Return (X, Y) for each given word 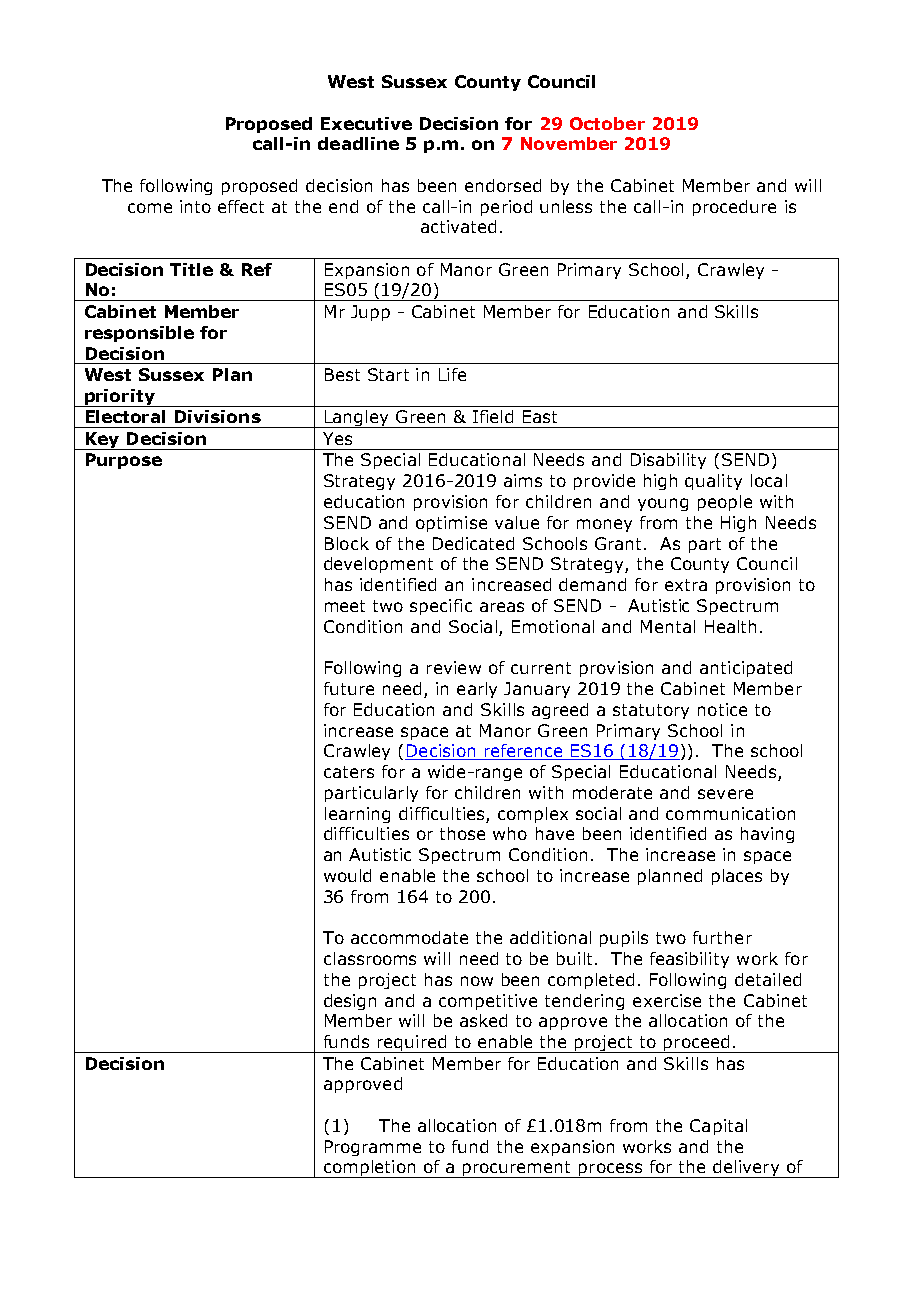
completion (370, 1169)
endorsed (503, 185)
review (454, 667)
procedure (734, 208)
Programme (373, 1148)
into (195, 206)
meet (345, 606)
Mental (668, 626)
